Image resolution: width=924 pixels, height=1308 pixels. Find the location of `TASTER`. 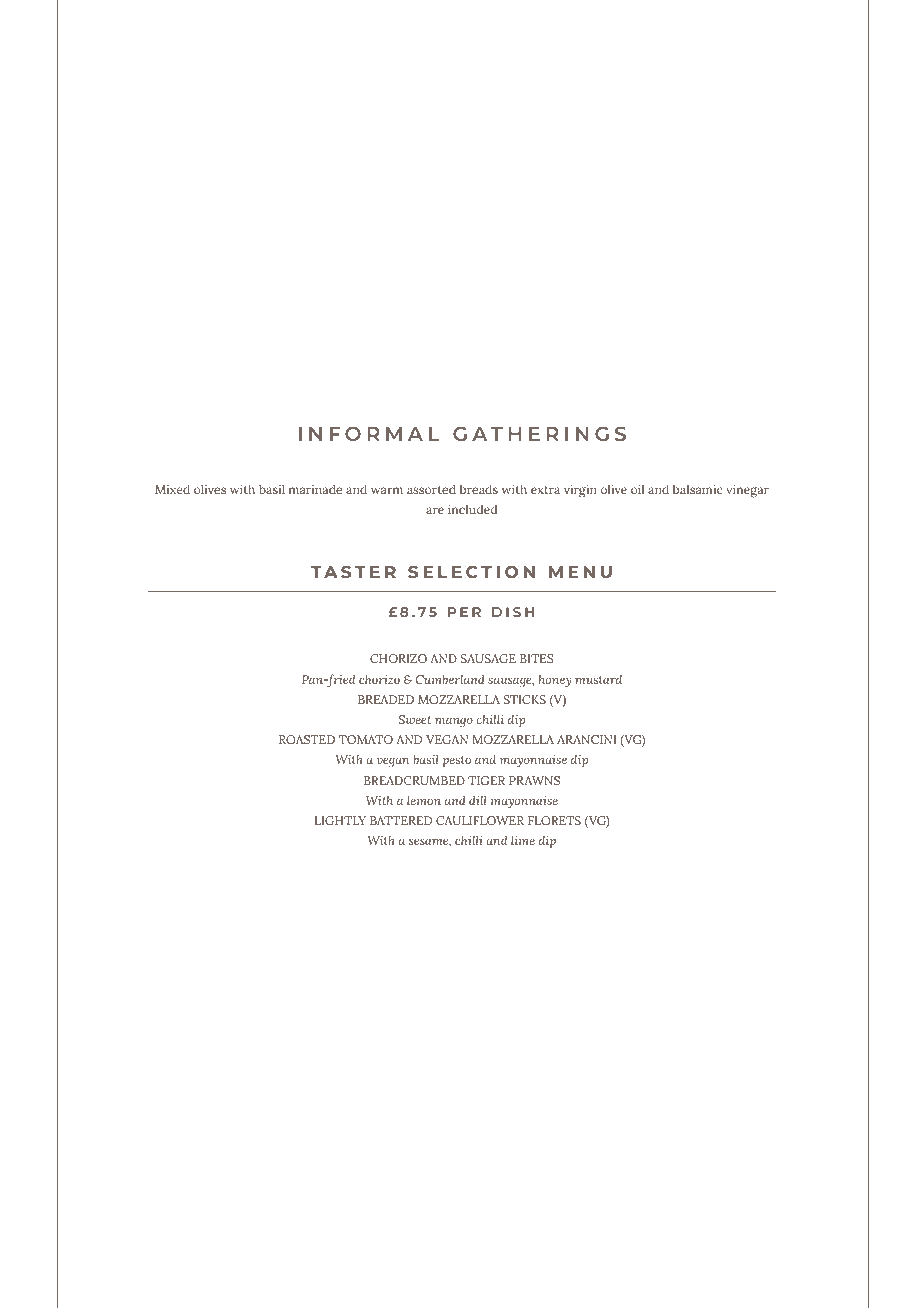

TASTER is located at coordinates (353, 572).
